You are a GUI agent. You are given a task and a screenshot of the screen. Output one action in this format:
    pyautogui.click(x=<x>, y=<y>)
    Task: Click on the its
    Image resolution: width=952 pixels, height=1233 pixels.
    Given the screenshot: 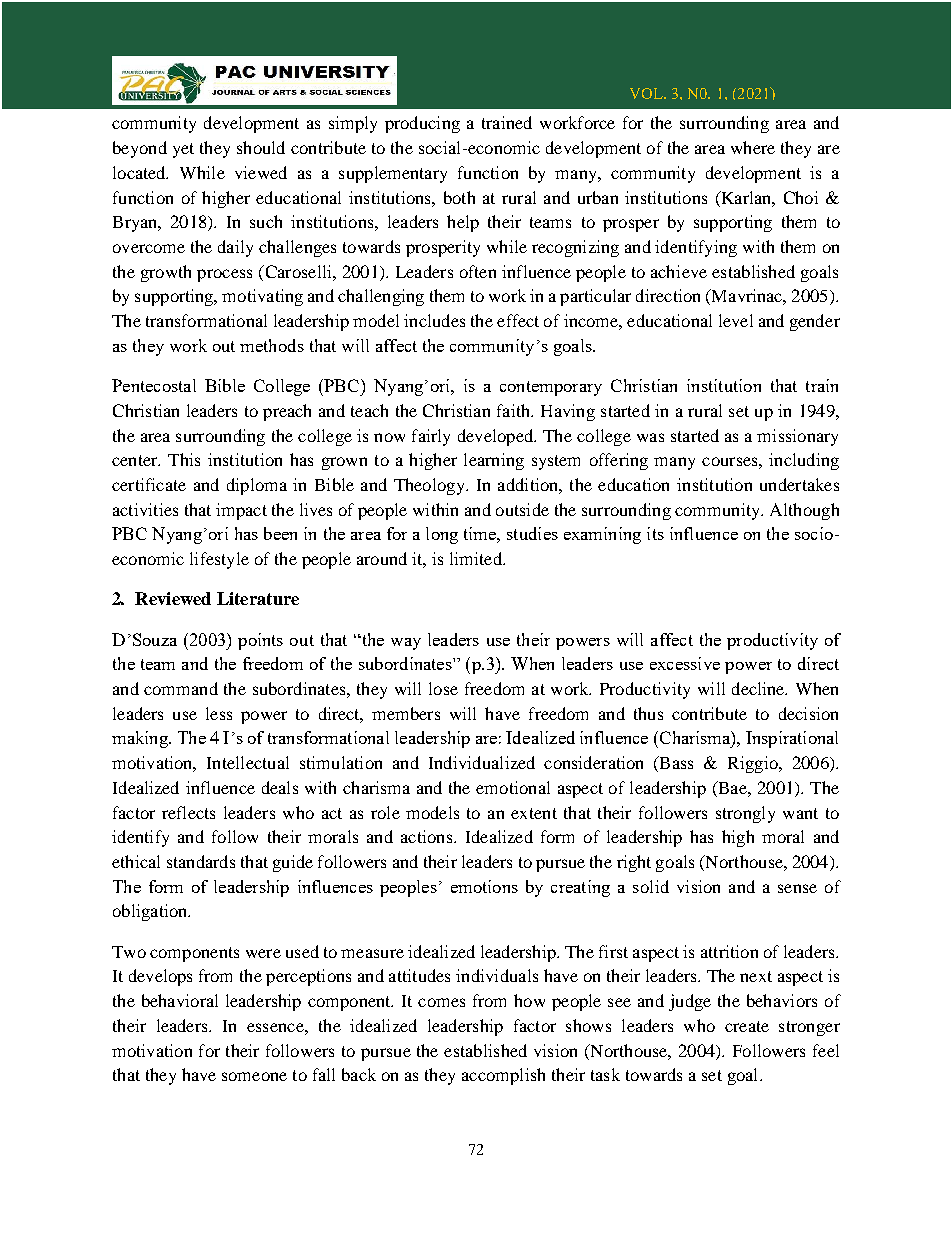 What is the action you would take?
    pyautogui.click(x=655, y=533)
